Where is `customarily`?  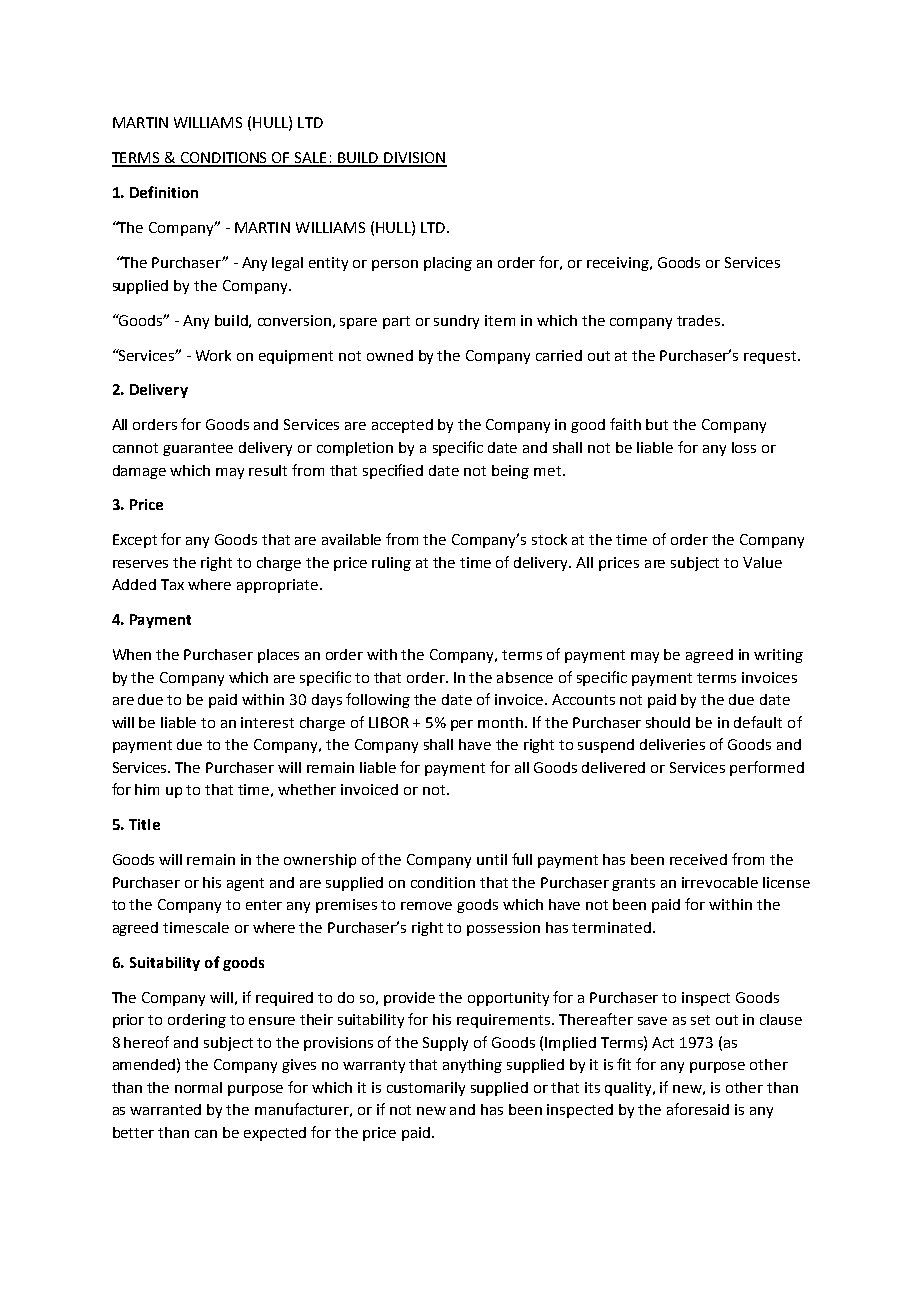 customarily is located at coordinates (426, 1089).
